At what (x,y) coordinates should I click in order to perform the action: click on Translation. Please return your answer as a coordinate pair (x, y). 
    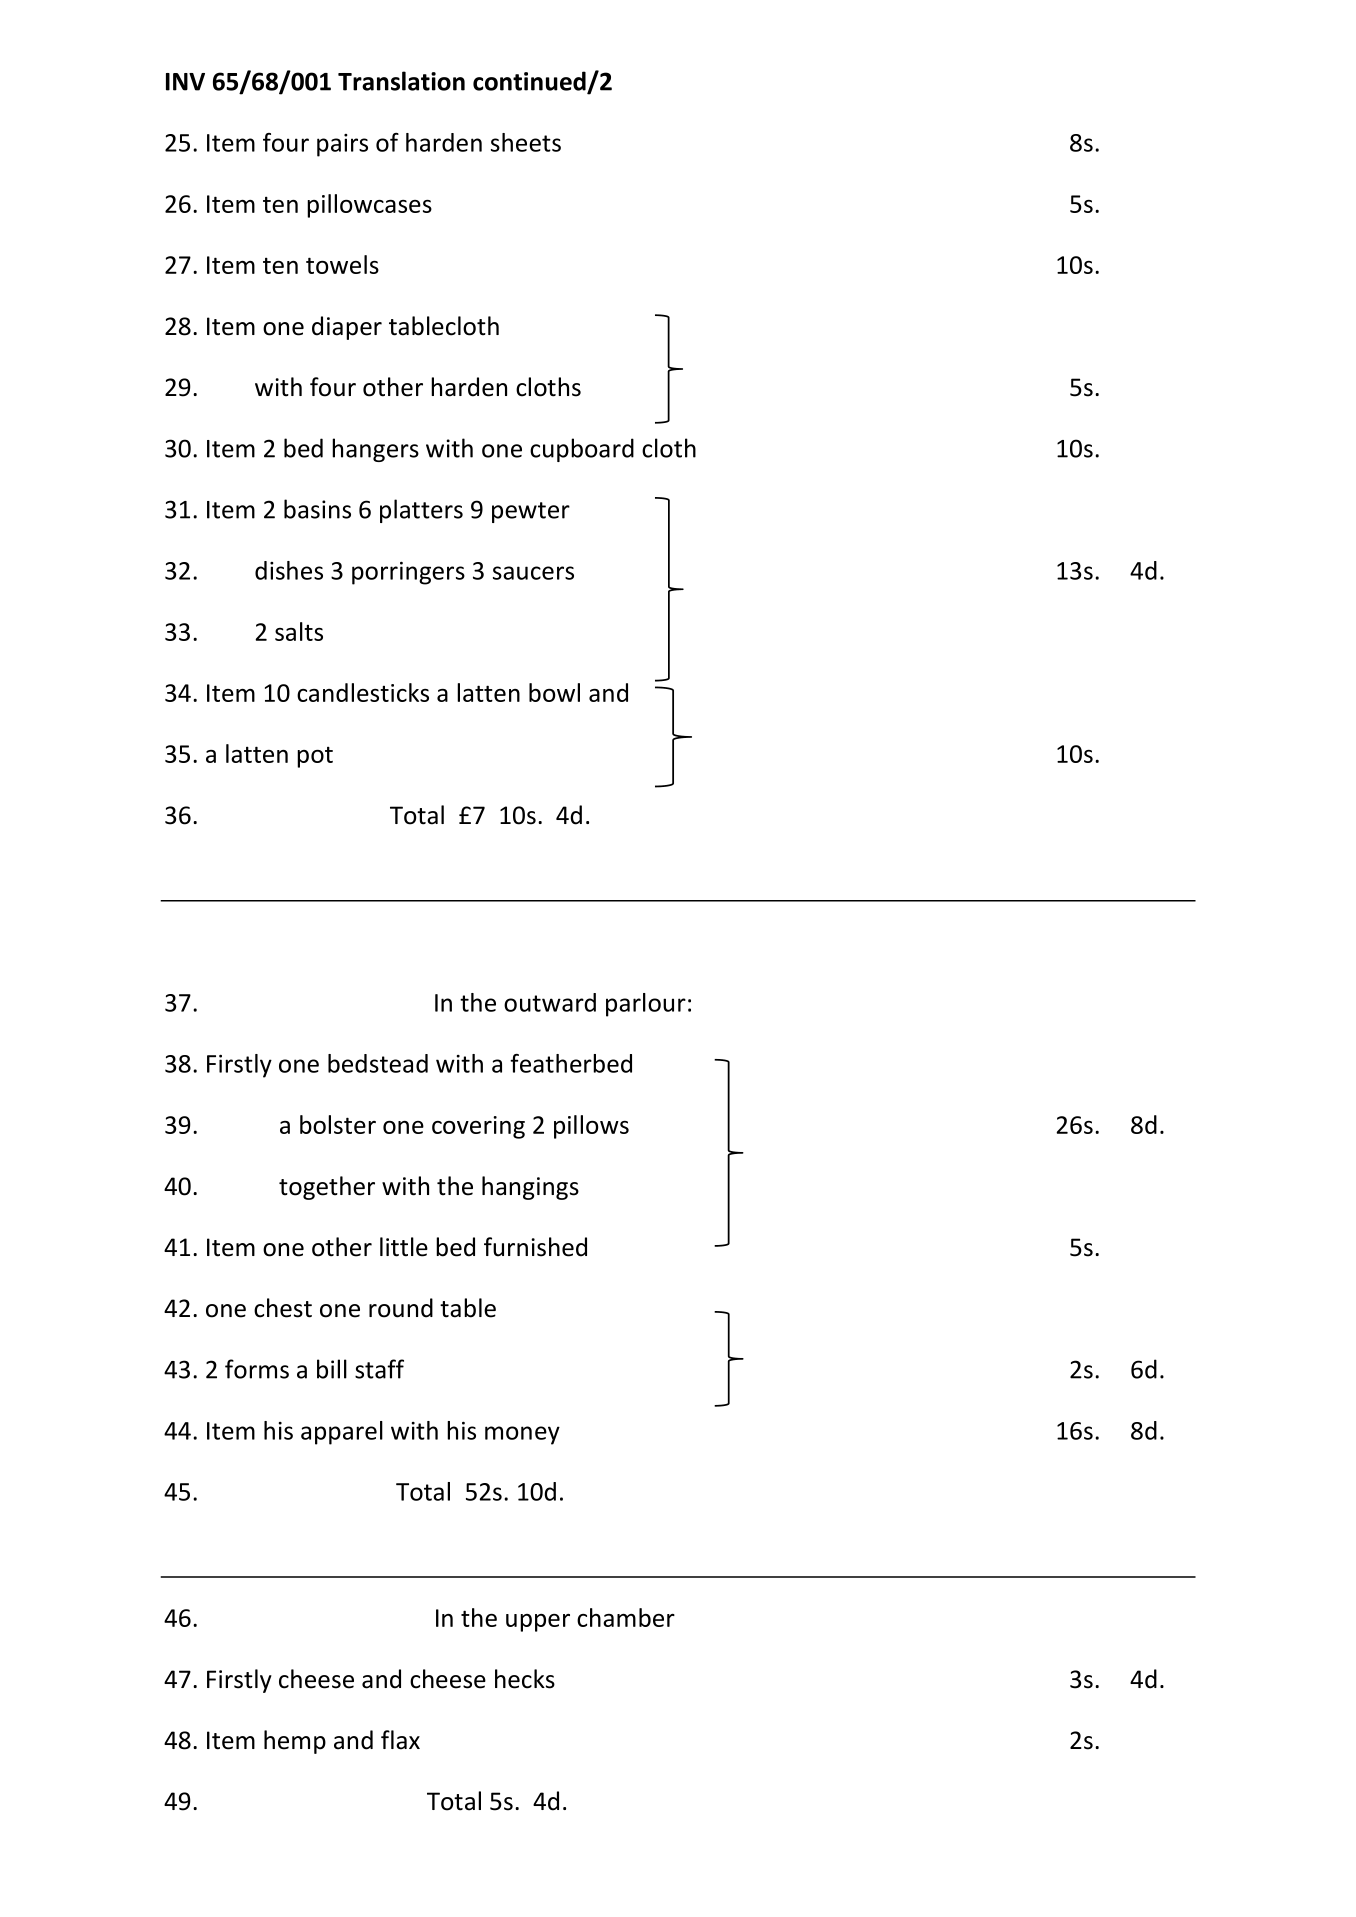
    Looking at the image, I should click on (401, 81).
